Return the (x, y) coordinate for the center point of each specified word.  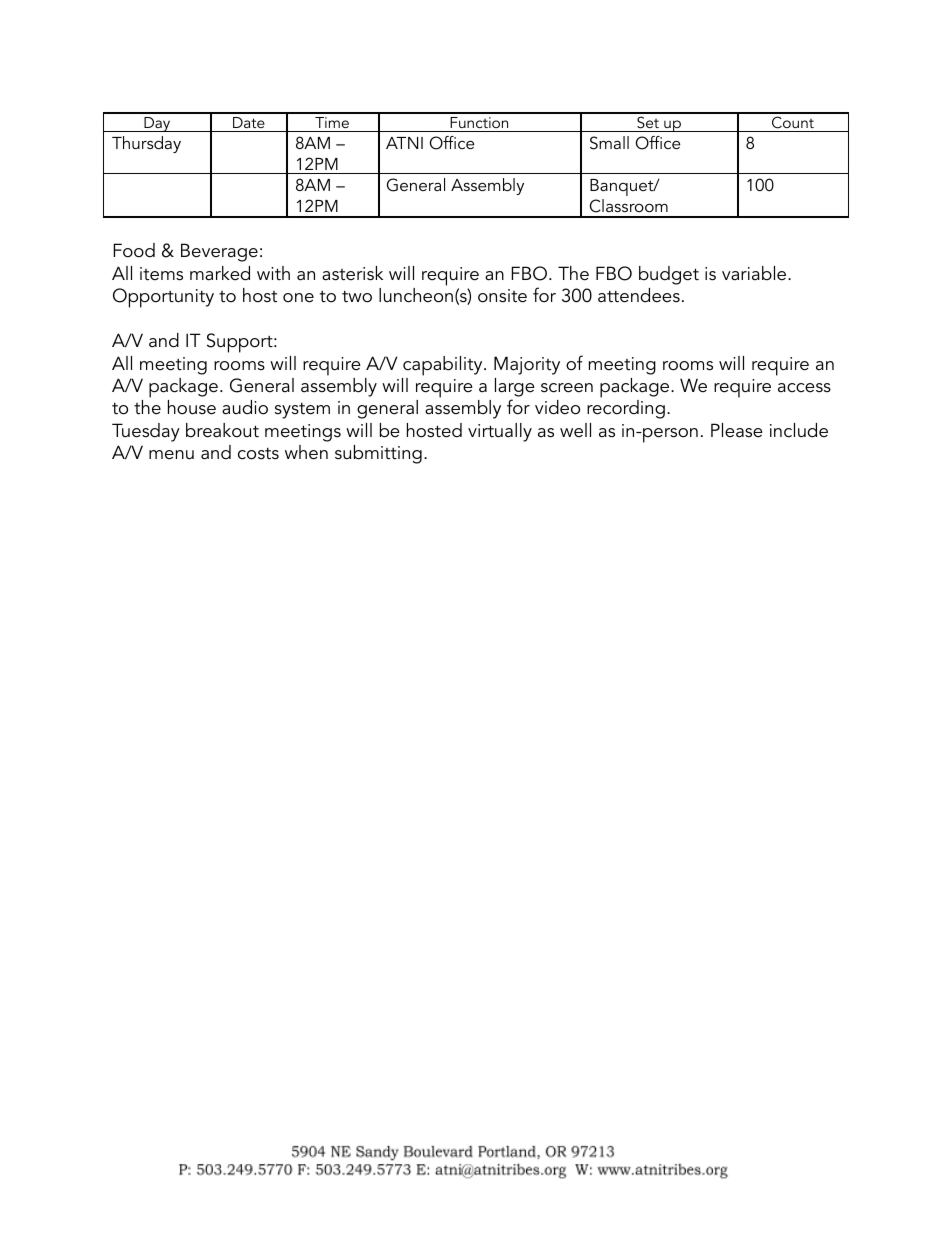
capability (444, 366)
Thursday (146, 144)
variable (755, 273)
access (804, 388)
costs (258, 453)
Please (737, 430)
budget (669, 275)
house (192, 407)
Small (609, 143)
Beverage (219, 252)
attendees (639, 295)
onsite (502, 296)
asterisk (352, 273)
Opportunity (163, 298)
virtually (500, 432)
